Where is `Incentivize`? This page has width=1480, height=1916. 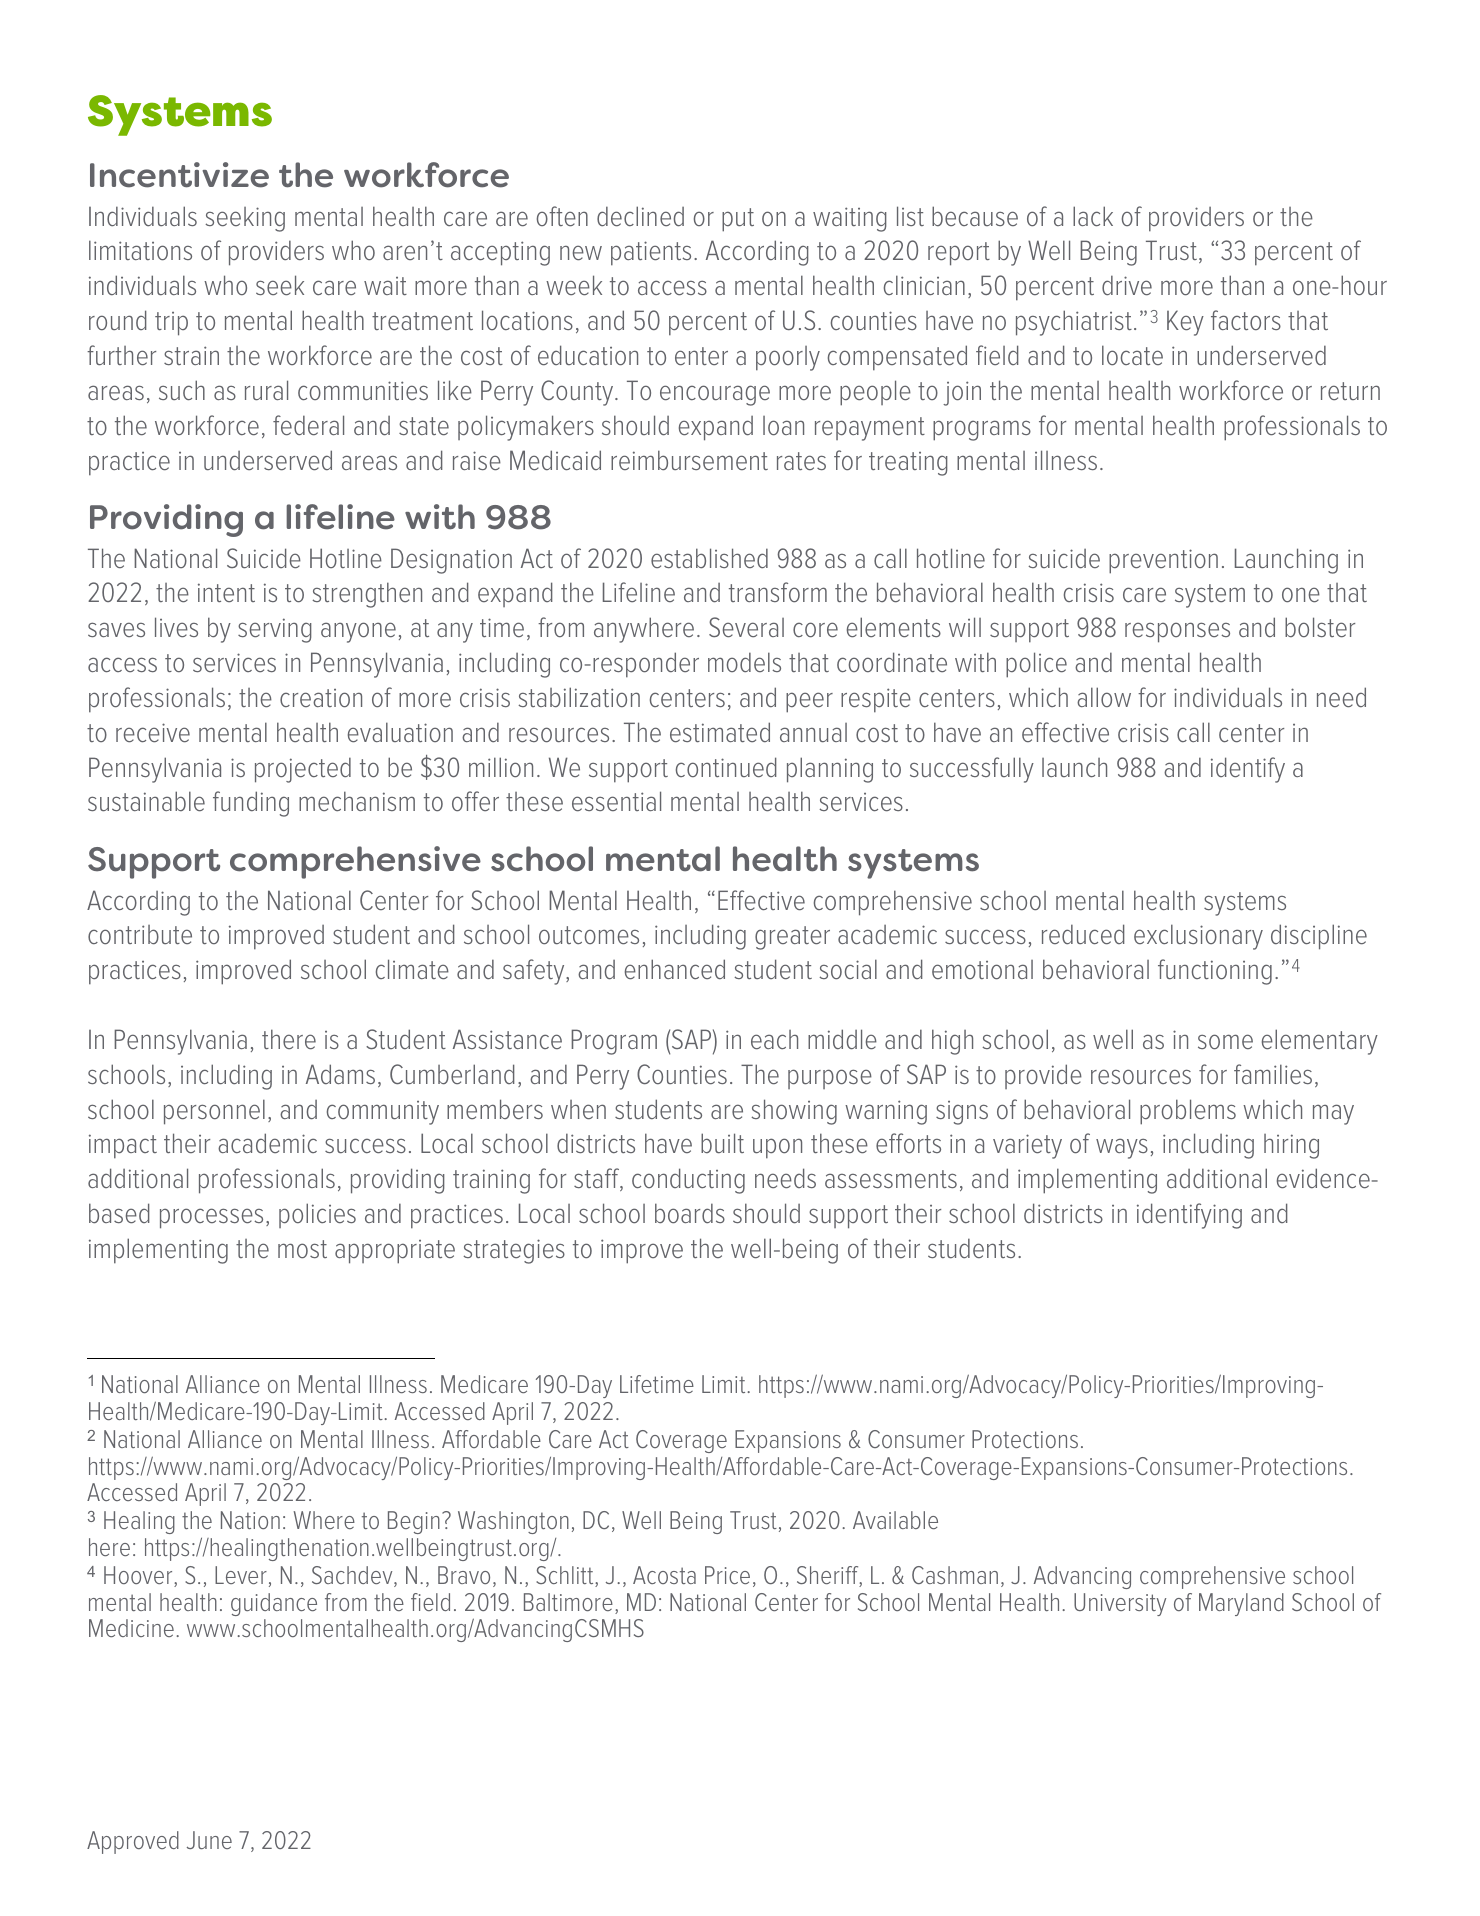
Incentivize is located at coordinates (179, 175).
